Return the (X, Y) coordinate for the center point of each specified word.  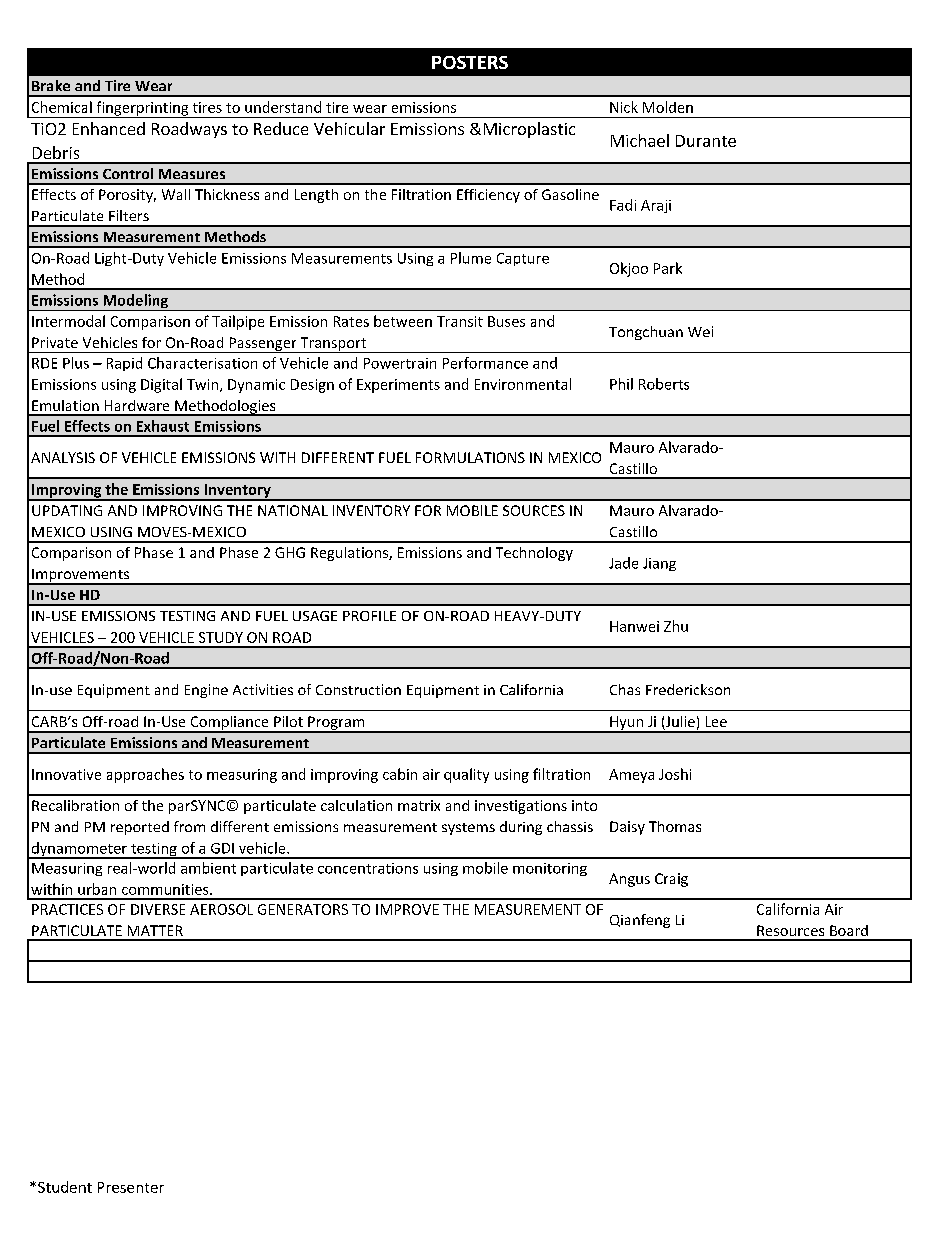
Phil (621, 384)
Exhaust (163, 426)
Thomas (675, 826)
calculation (356, 805)
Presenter (131, 1187)
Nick (624, 107)
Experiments (398, 386)
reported (140, 828)
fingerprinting (142, 109)
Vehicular (349, 128)
